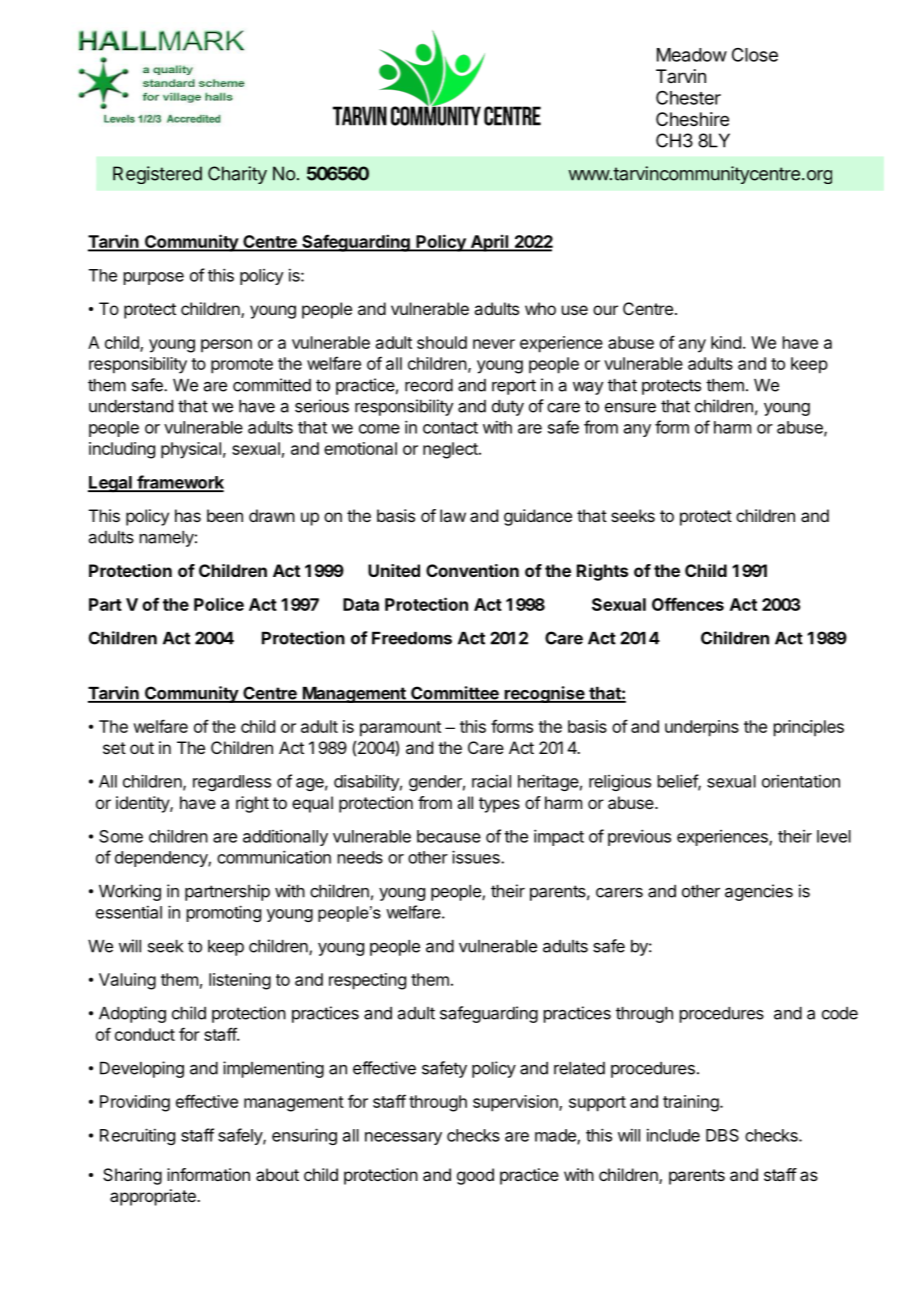  I want to click on DBS, so click(722, 1135).
